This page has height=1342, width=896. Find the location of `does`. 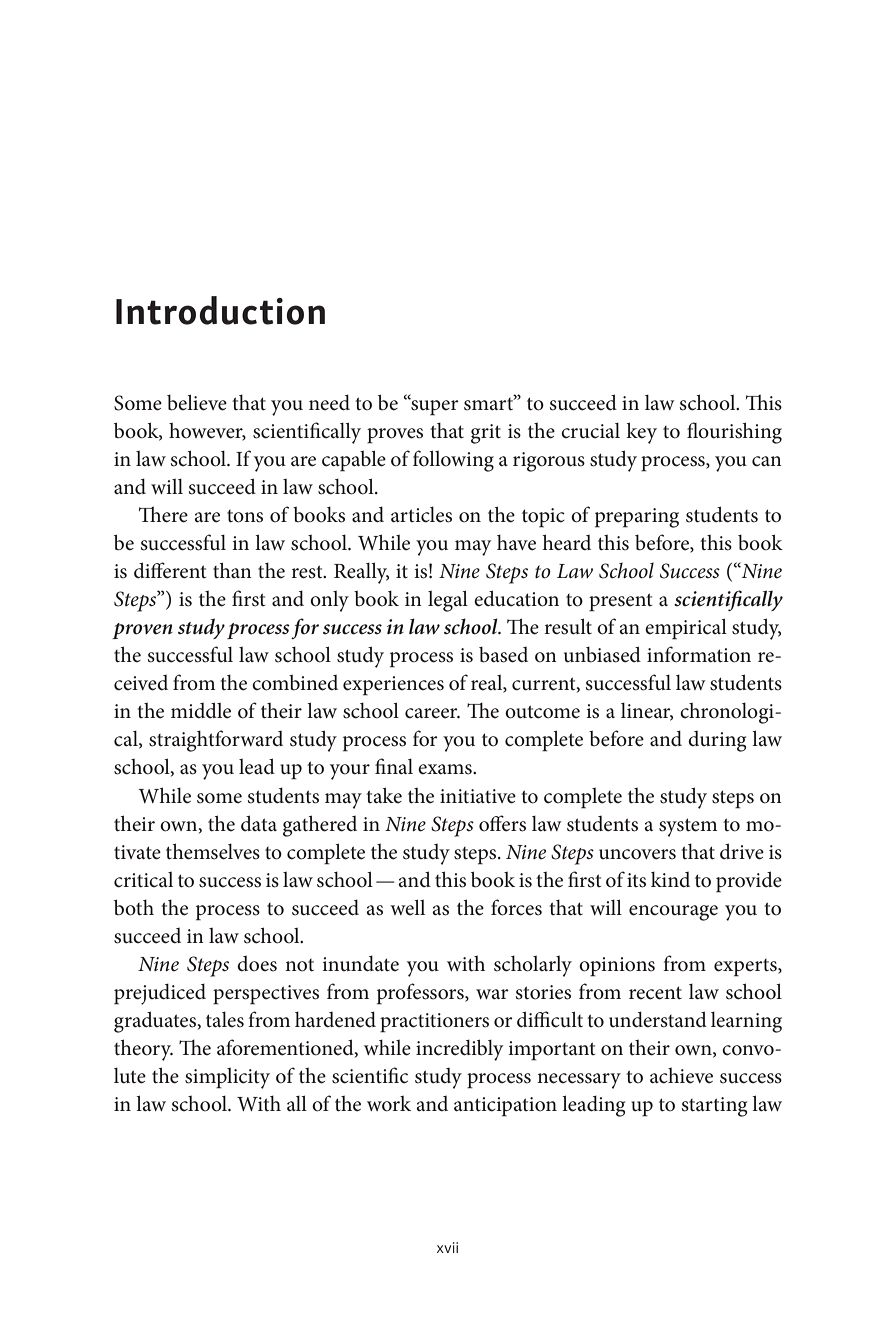

does is located at coordinates (257, 964).
